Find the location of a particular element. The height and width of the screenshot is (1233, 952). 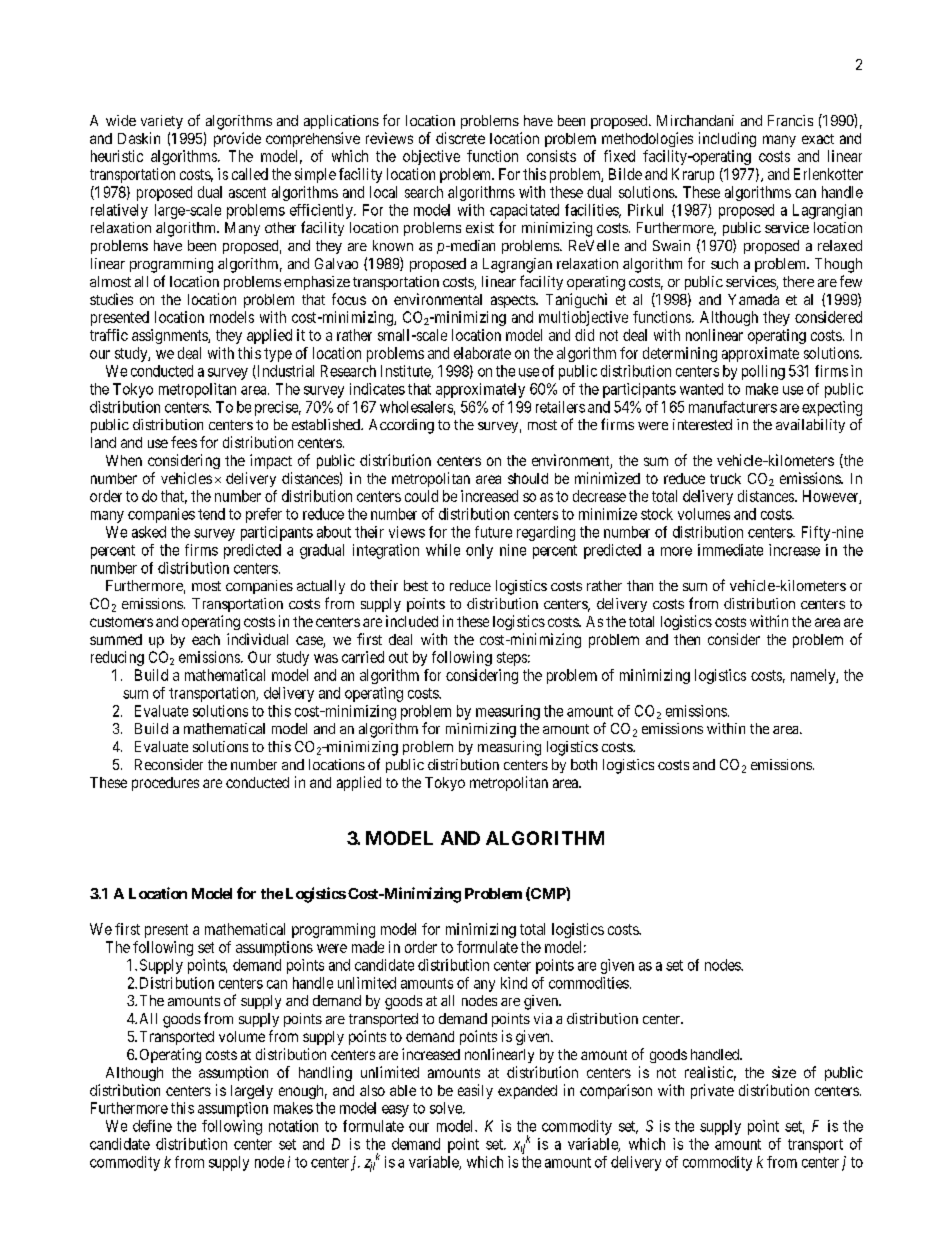

private is located at coordinates (712, 1091).
